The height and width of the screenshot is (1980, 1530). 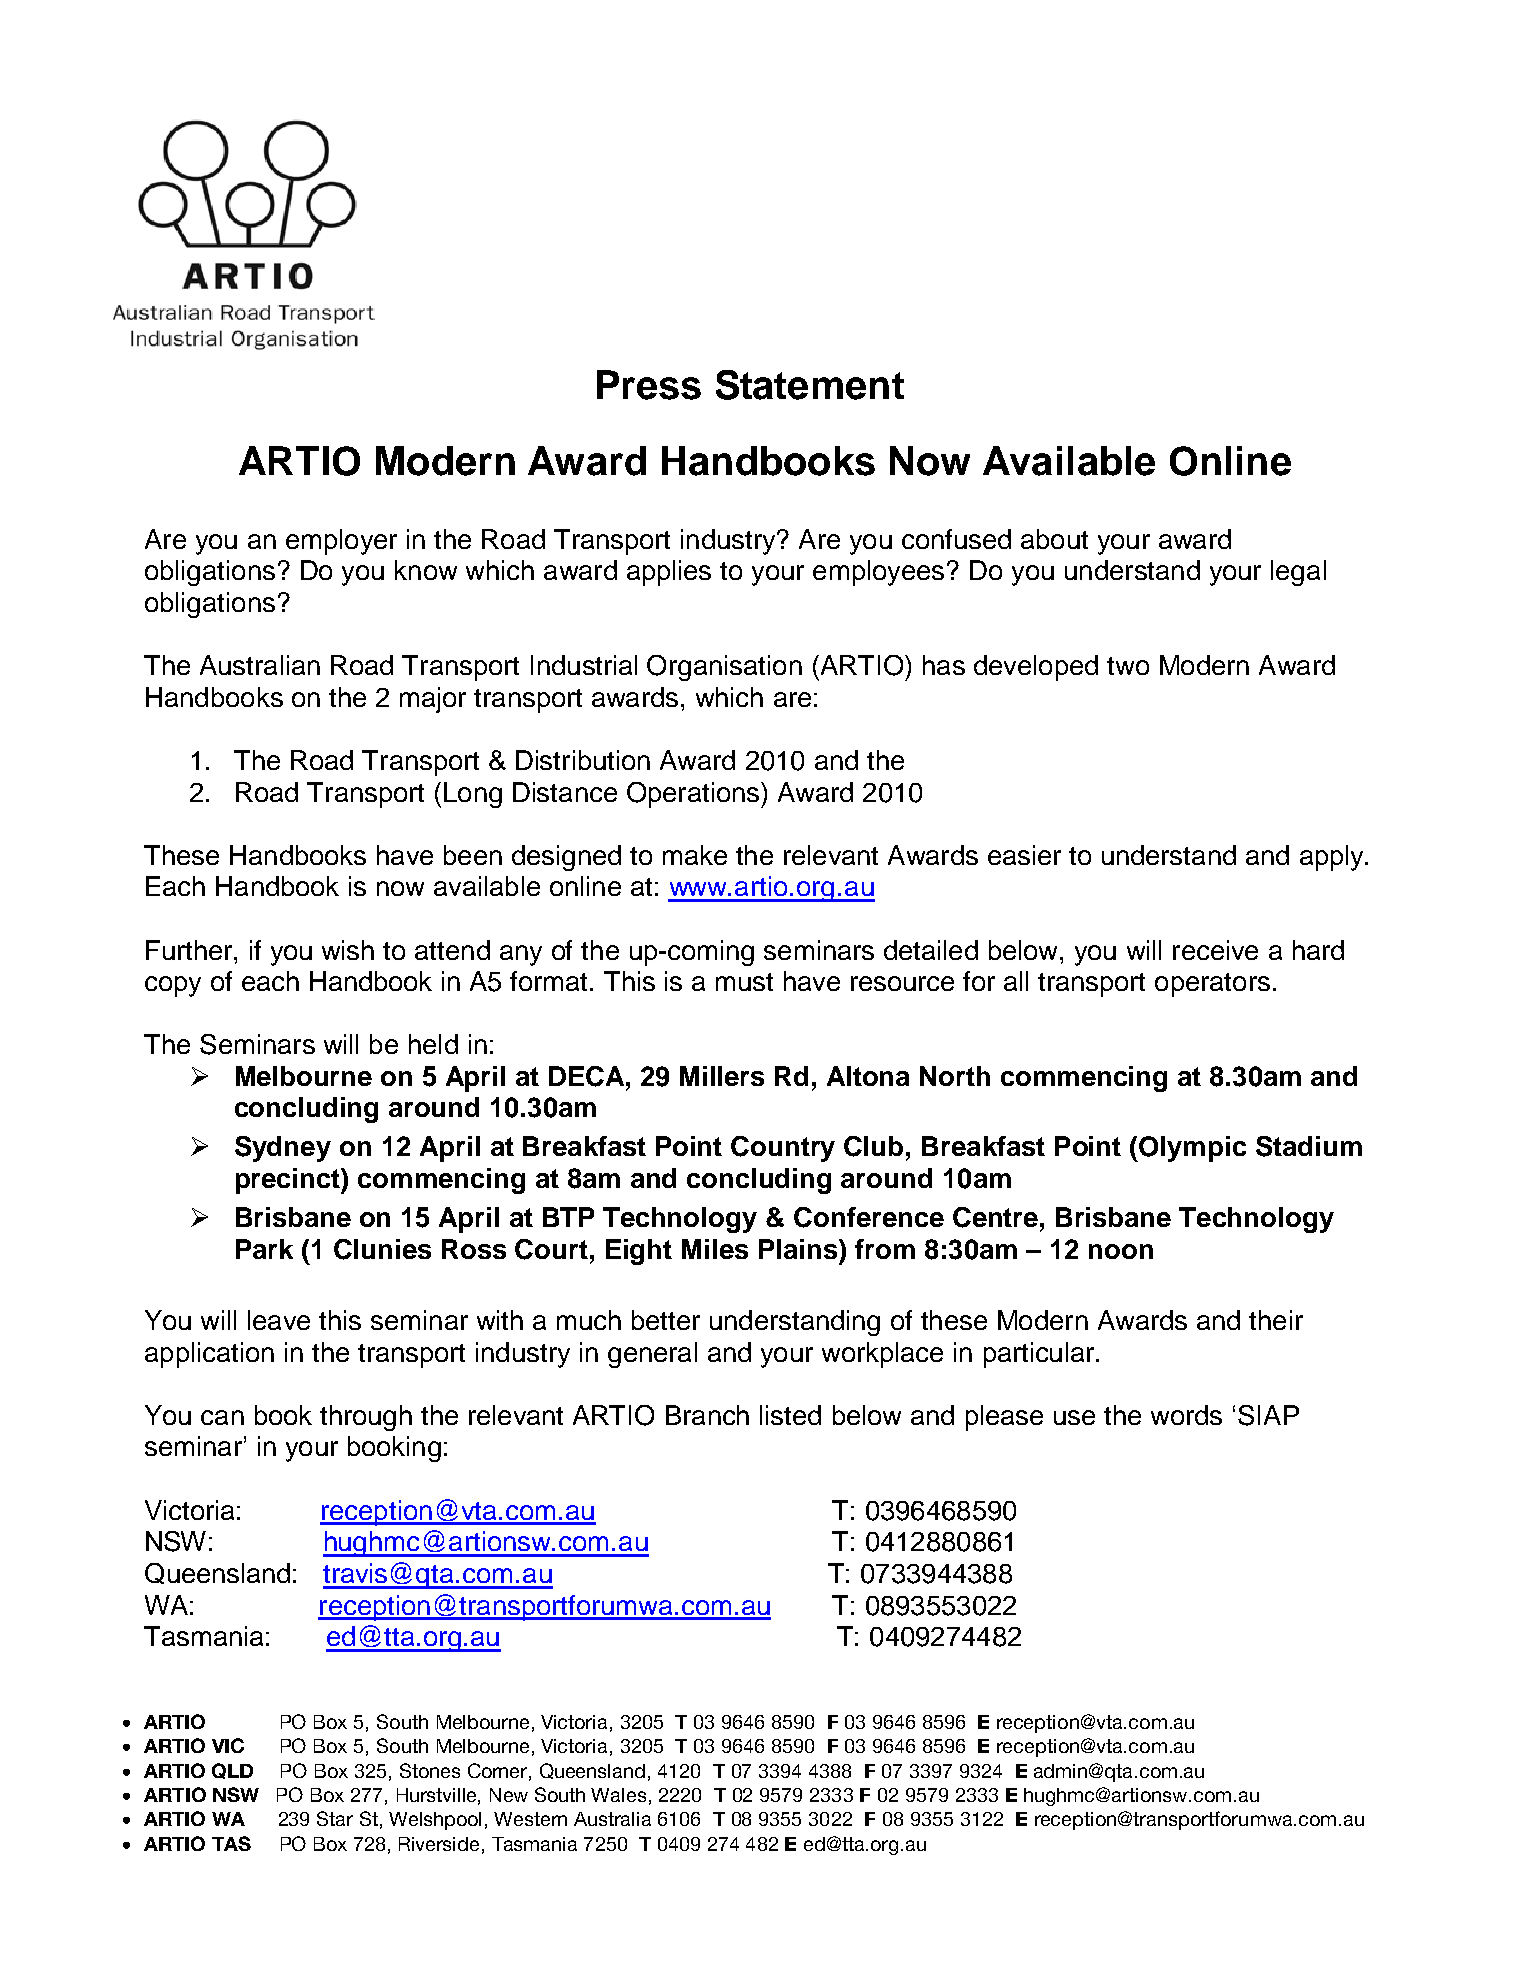 What do you see at coordinates (341, 542) in the screenshot?
I see `employer` at bounding box center [341, 542].
